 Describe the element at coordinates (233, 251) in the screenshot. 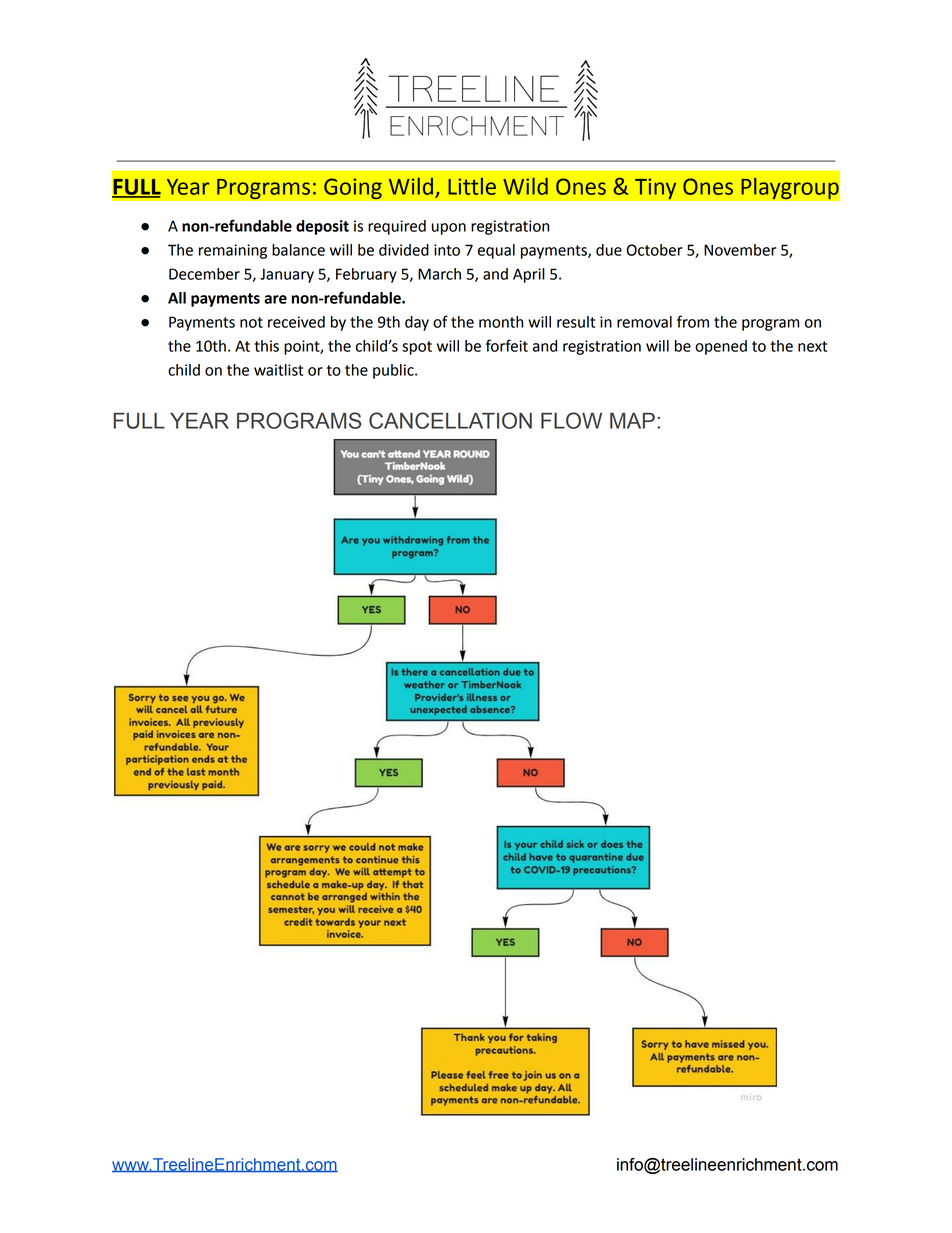

I see `remaining` at that location.
